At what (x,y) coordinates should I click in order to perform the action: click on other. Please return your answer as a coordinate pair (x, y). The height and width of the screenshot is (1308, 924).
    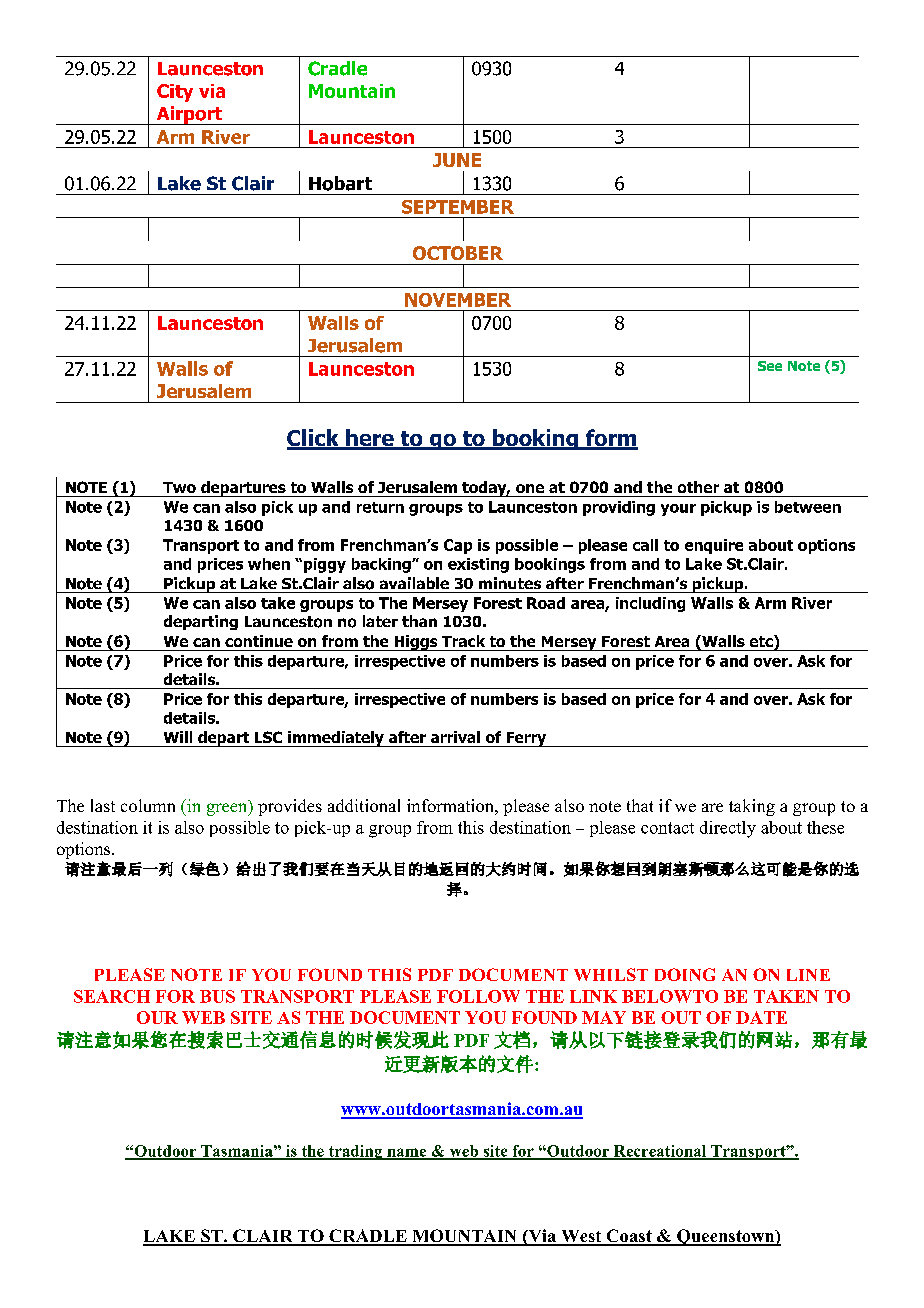
    Looking at the image, I should click on (698, 487).
